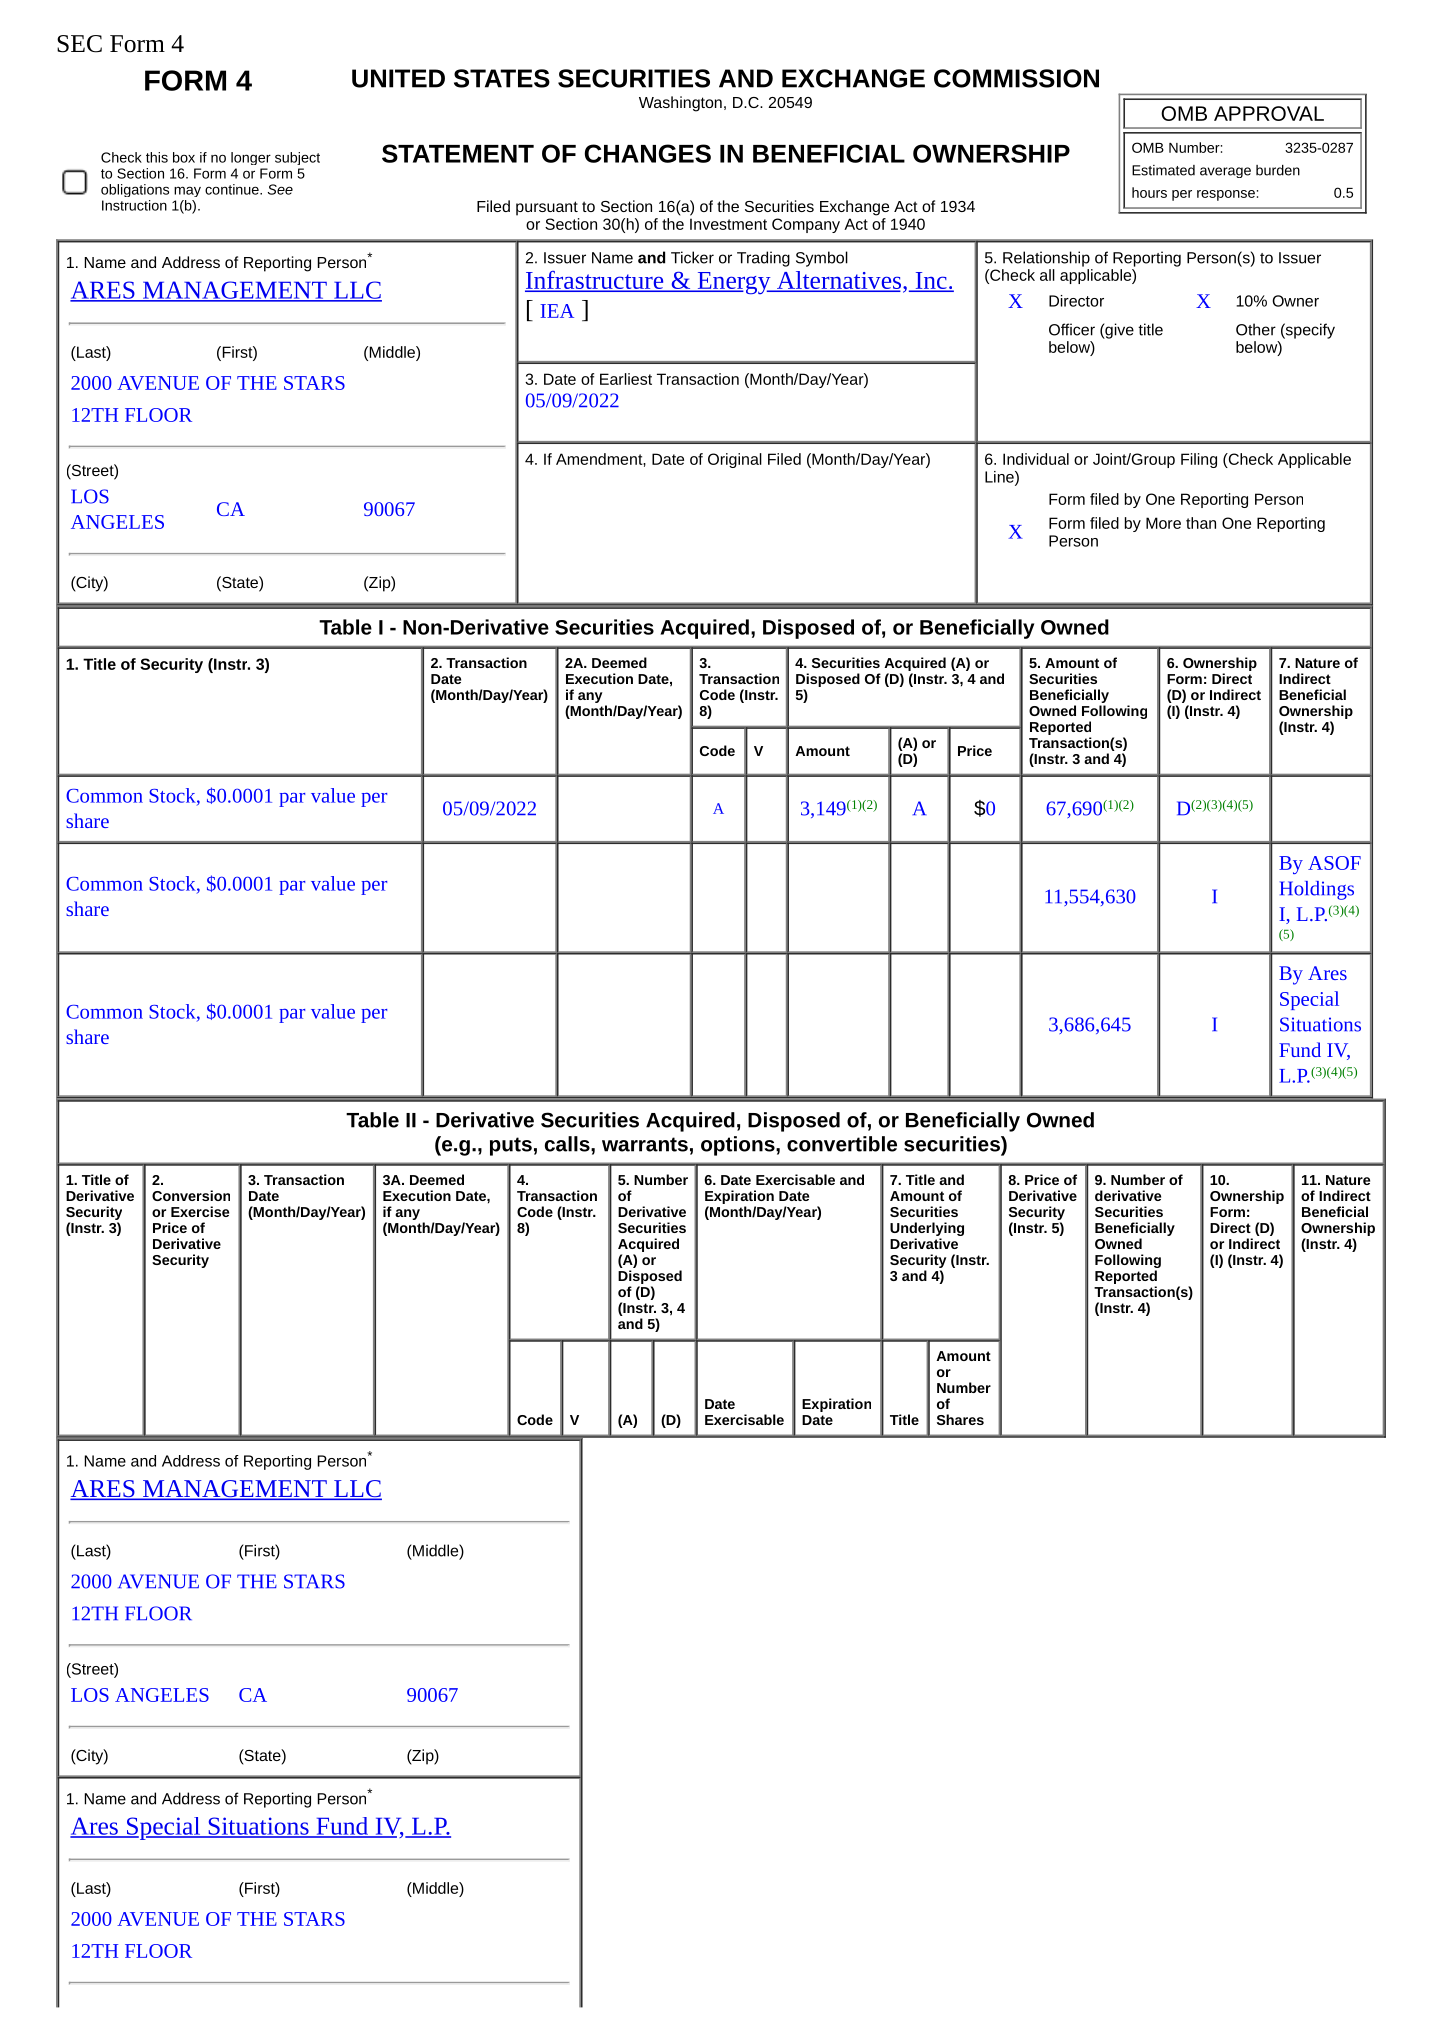 The image size is (1429, 2022). What do you see at coordinates (680, 104) in the screenshot?
I see `Washington` at bounding box center [680, 104].
